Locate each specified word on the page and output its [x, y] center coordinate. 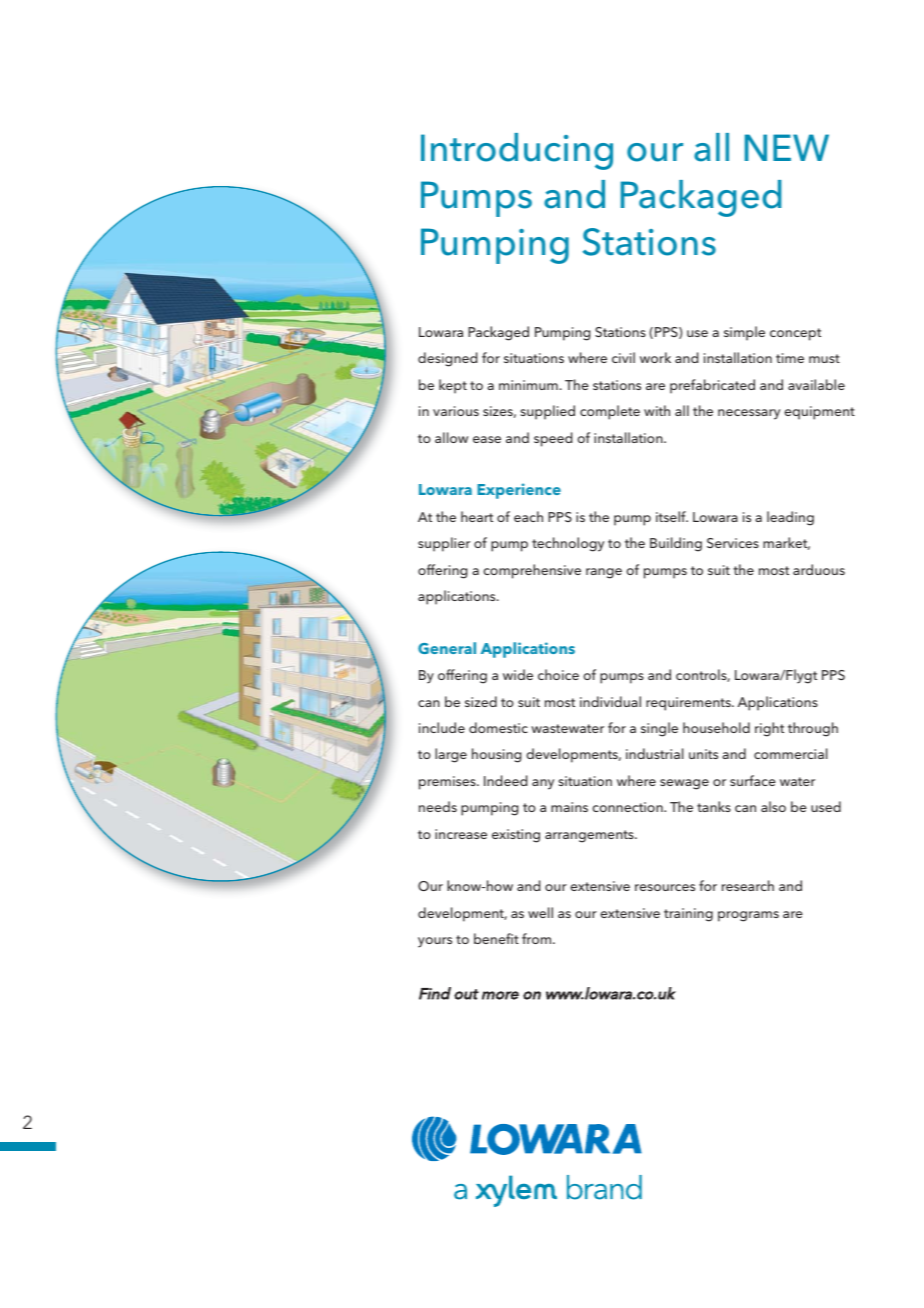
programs [748, 916]
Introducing [517, 151]
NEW [787, 147]
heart [477, 516]
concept [795, 334]
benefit [496, 938]
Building [676, 544]
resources [665, 887]
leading [790, 518]
